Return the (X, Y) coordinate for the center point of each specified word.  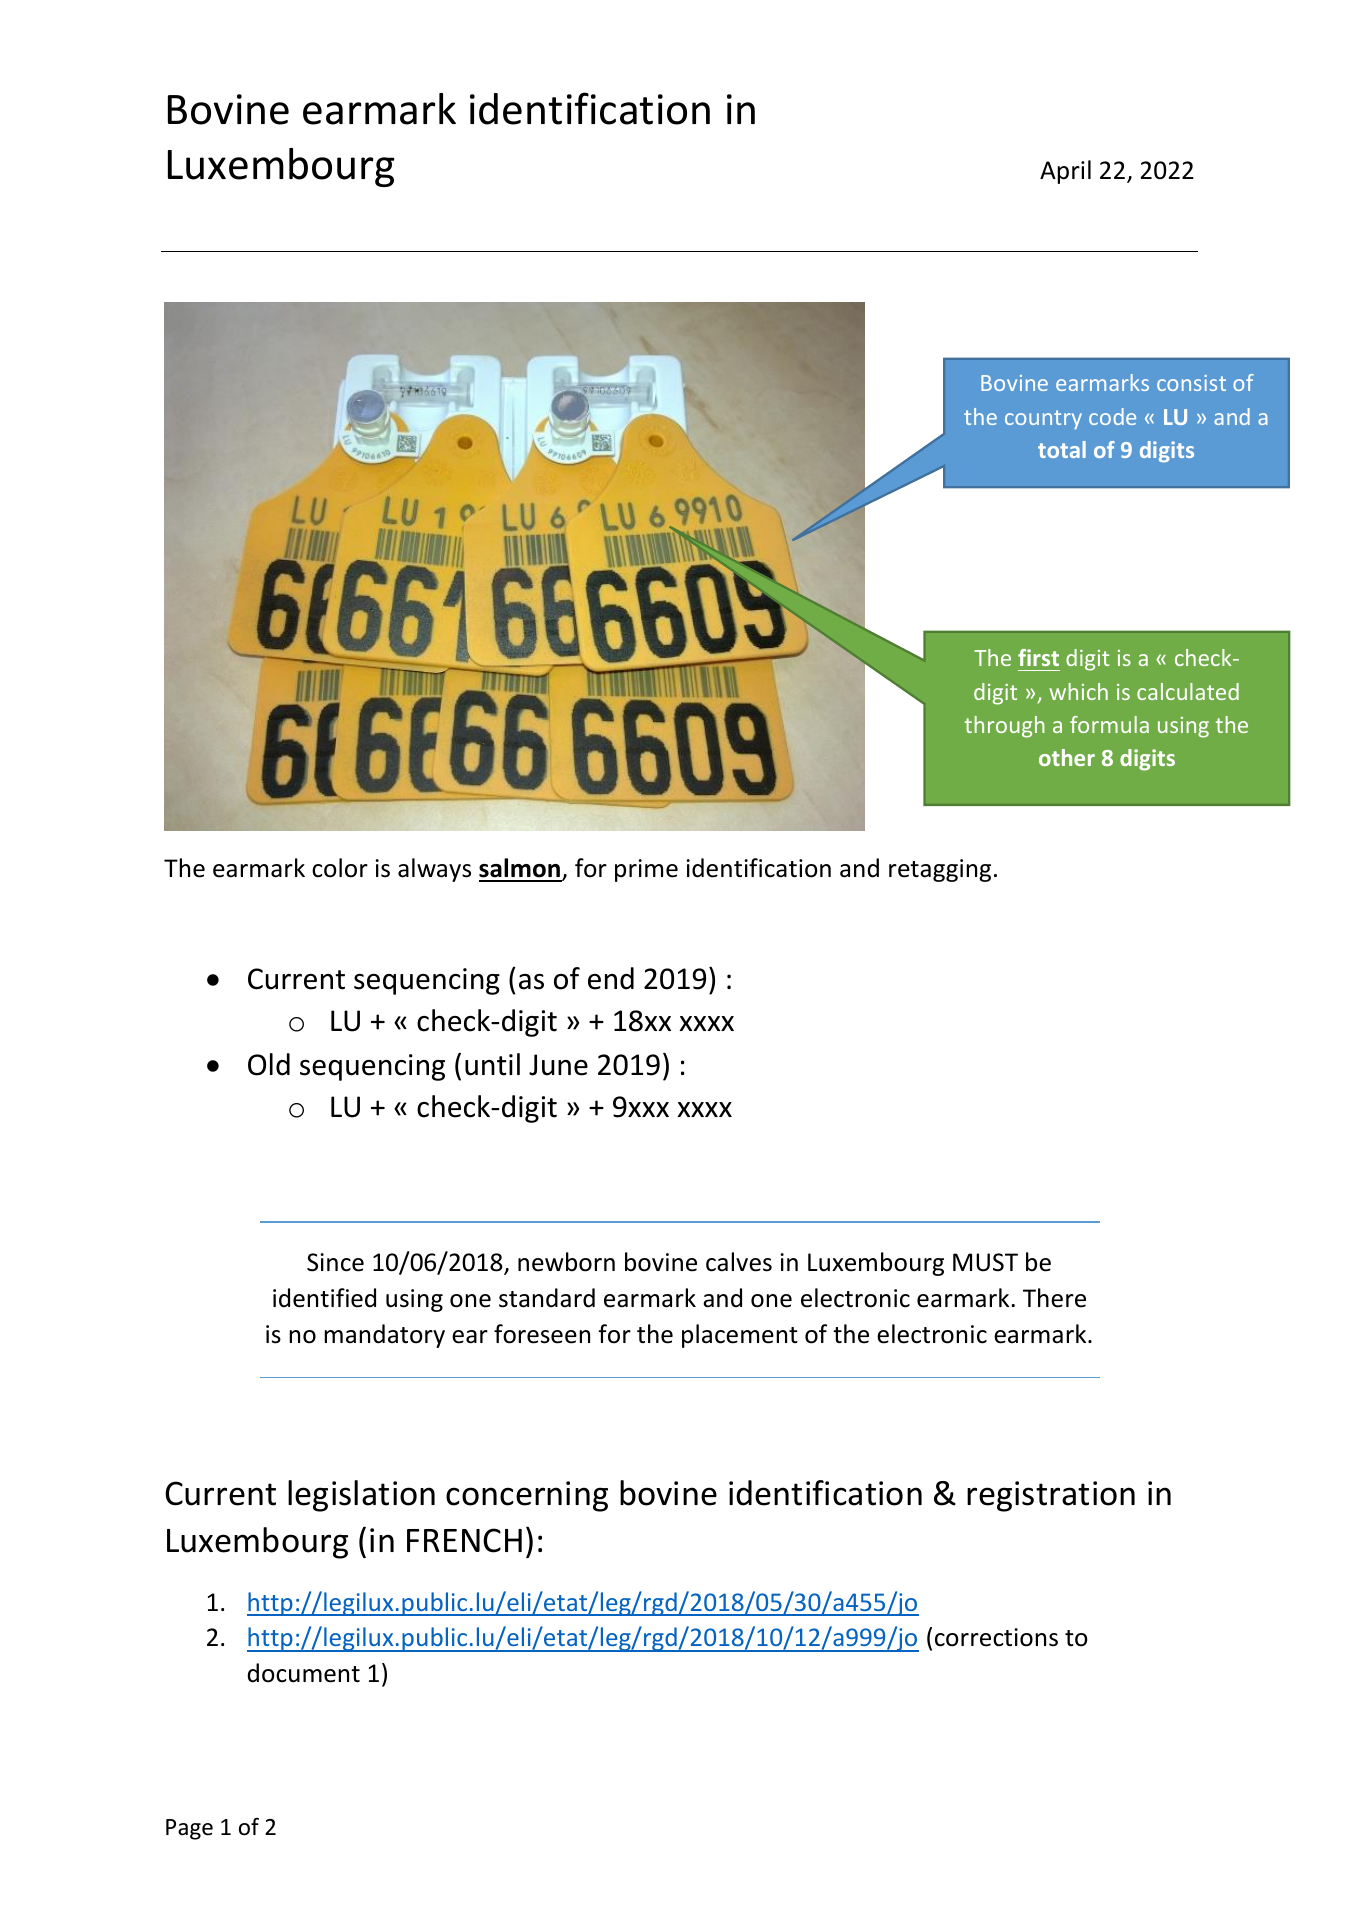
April (1065, 172)
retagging (940, 870)
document (303, 1673)
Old (269, 1064)
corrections (996, 1637)
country (1043, 419)
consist (1191, 383)
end (611, 978)
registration (1051, 1496)
